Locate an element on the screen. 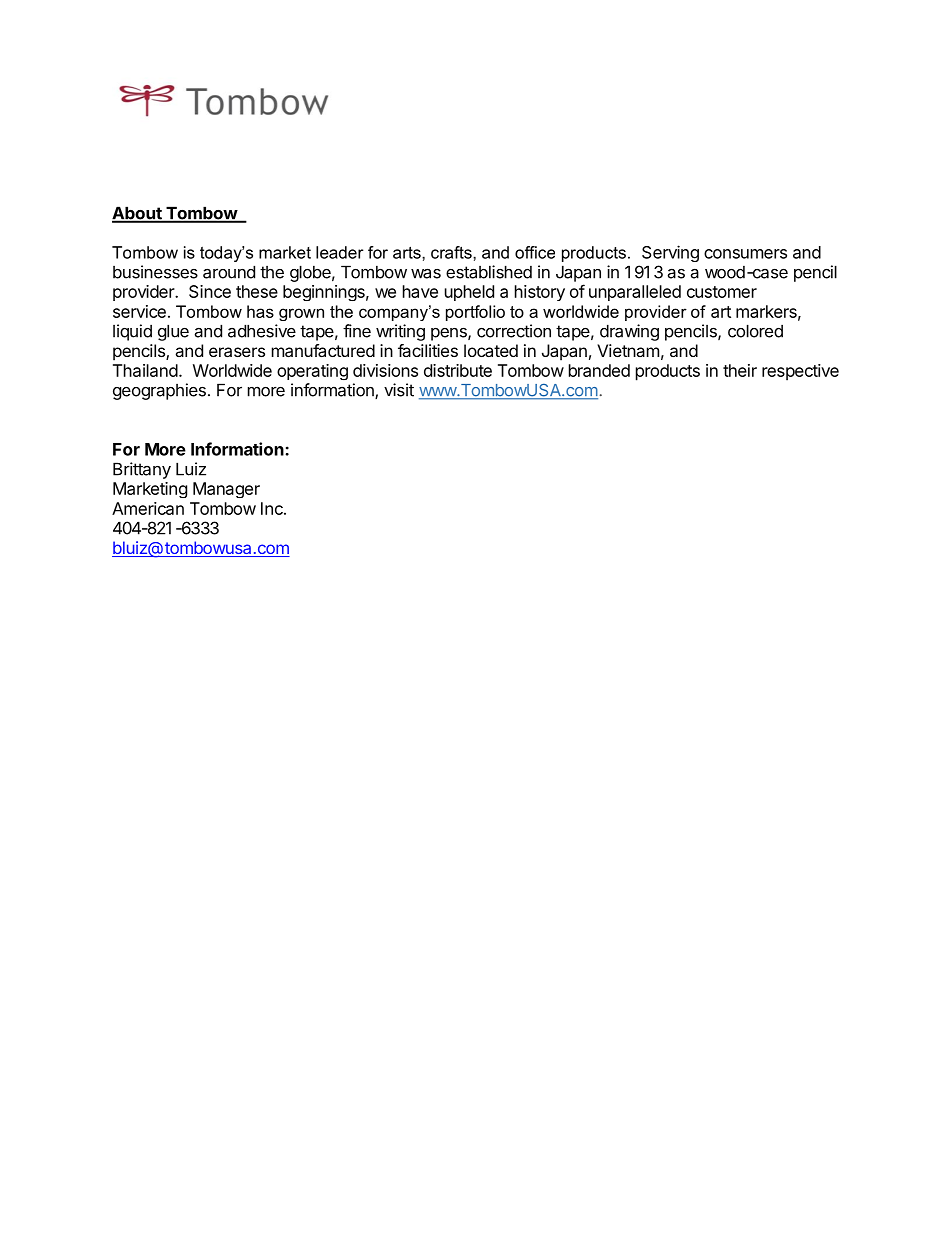 The width and height of the screenshot is (952, 1233). American is located at coordinates (148, 508).
